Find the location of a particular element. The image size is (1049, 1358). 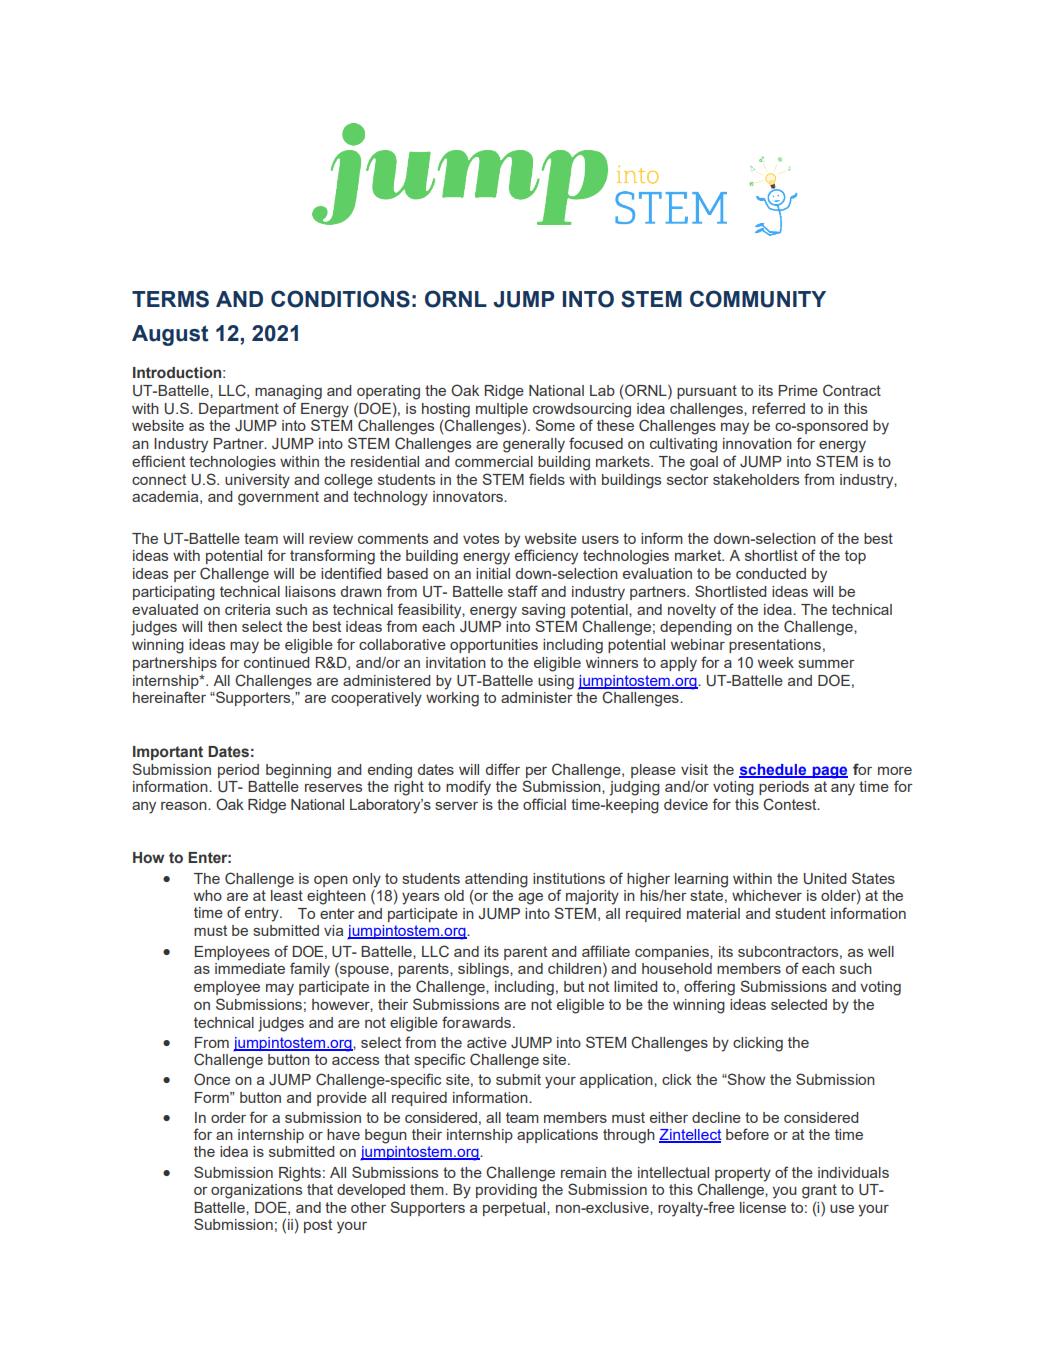

immediate is located at coordinates (250, 968).
